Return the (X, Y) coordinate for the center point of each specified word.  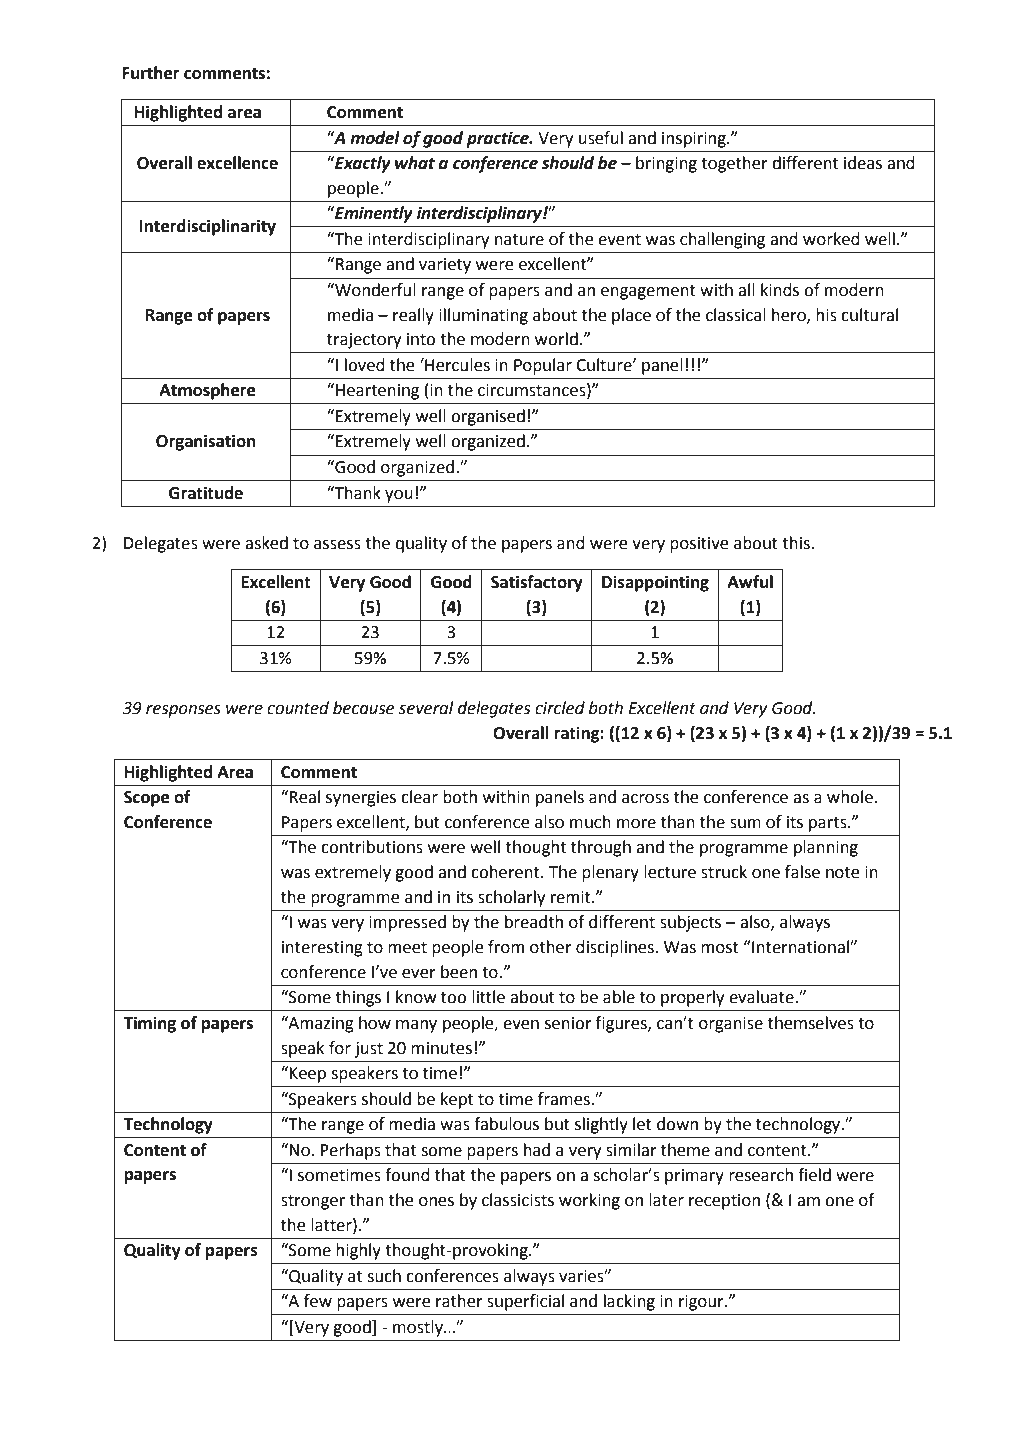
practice (498, 139)
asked (266, 543)
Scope (146, 799)
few (318, 1301)
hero (790, 315)
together (734, 164)
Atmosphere (207, 391)
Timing (149, 1024)
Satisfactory (537, 583)
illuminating (483, 316)
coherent (506, 872)
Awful (750, 582)
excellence (237, 163)
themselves (811, 1023)
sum (745, 824)
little (488, 997)
